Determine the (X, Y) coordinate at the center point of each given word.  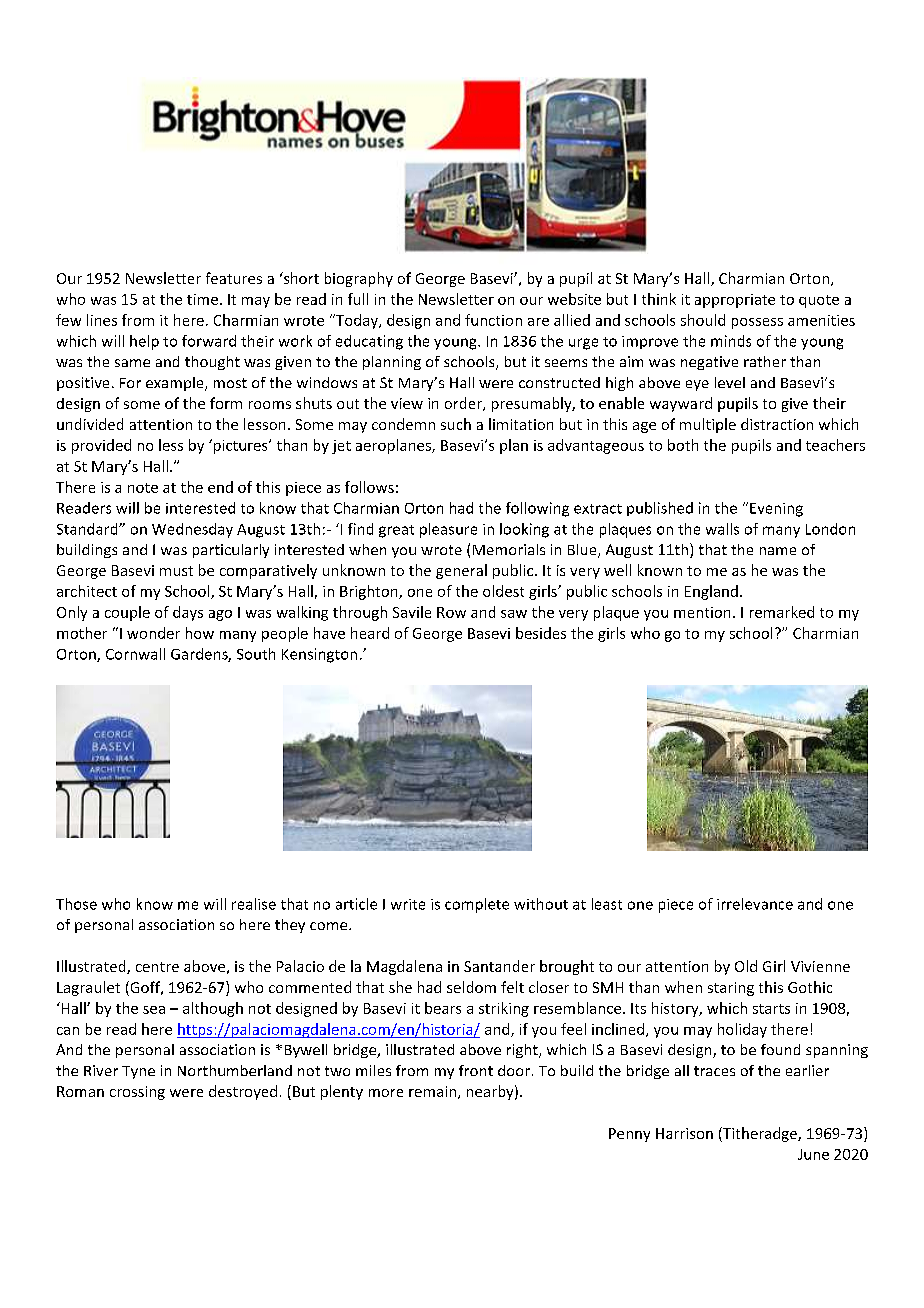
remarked (782, 612)
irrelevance (755, 904)
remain (434, 1092)
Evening (776, 510)
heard (370, 633)
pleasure (448, 530)
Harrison (684, 1133)
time (202, 299)
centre (157, 967)
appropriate (735, 301)
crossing (137, 1093)
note (143, 488)
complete (477, 905)
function (493, 320)
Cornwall (135, 654)
